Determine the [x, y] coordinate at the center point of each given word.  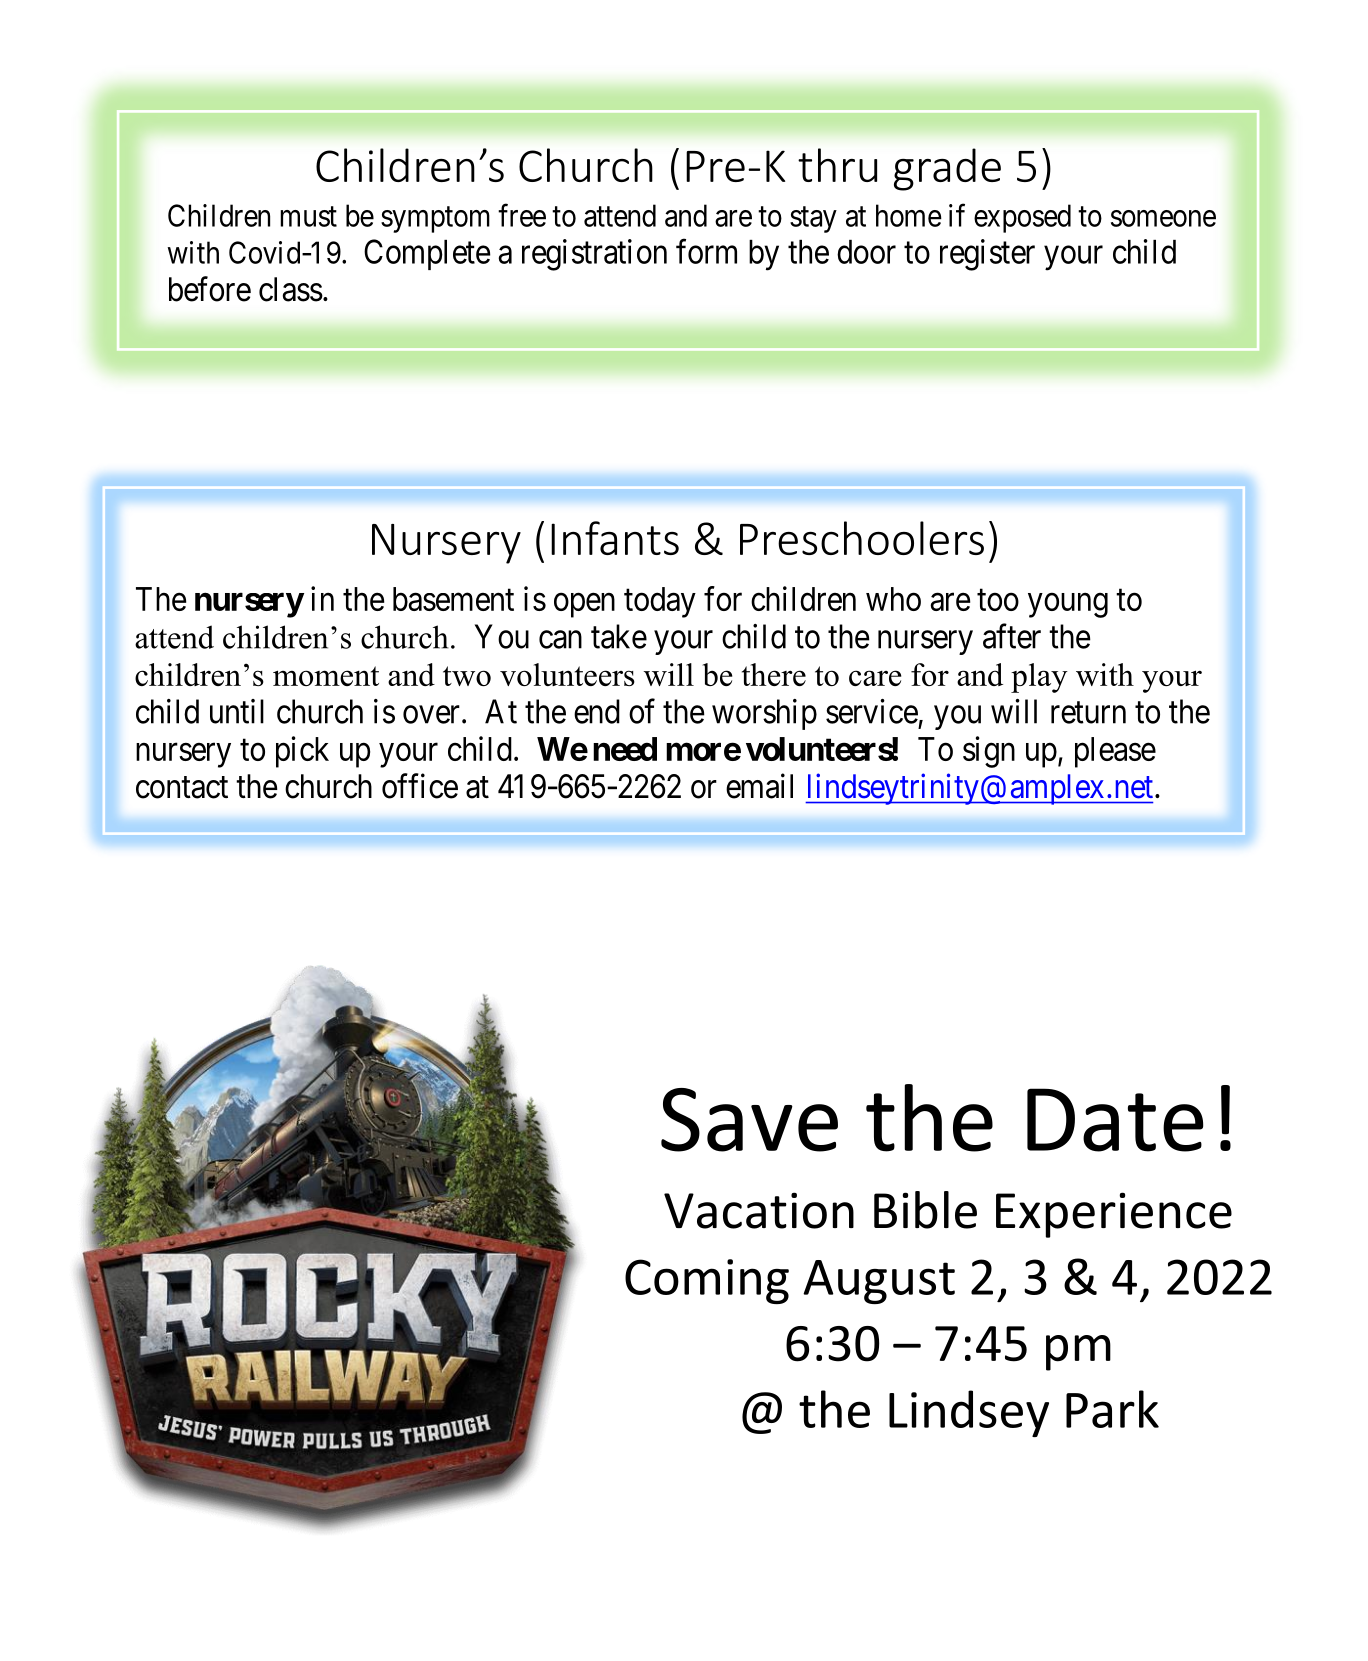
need [625, 749]
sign [989, 752]
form [706, 251]
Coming [707, 1281]
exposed [1022, 218]
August [879, 1282]
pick [302, 752]
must [308, 217]
